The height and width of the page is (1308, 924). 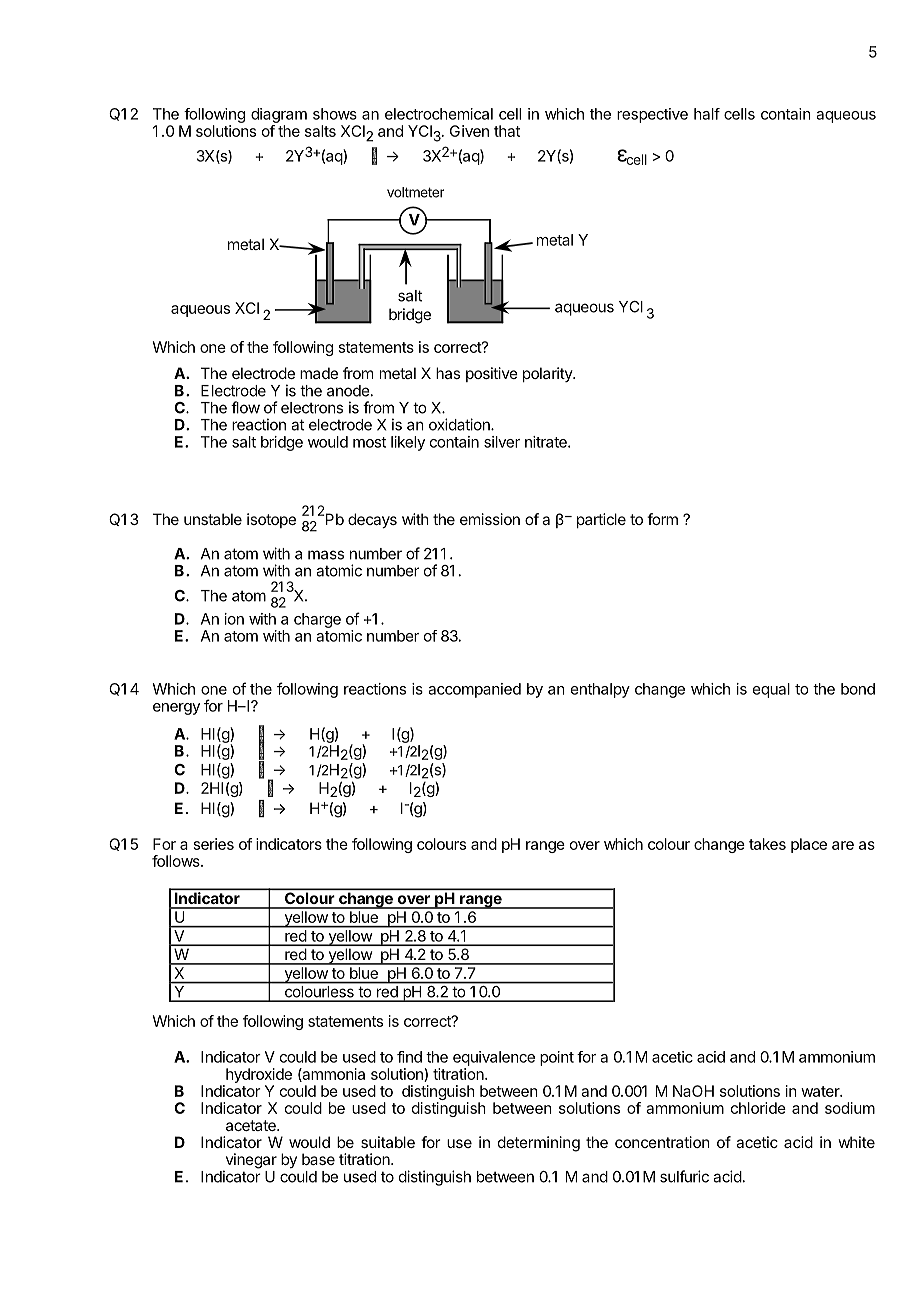 I want to click on vinegar, so click(x=250, y=1162).
